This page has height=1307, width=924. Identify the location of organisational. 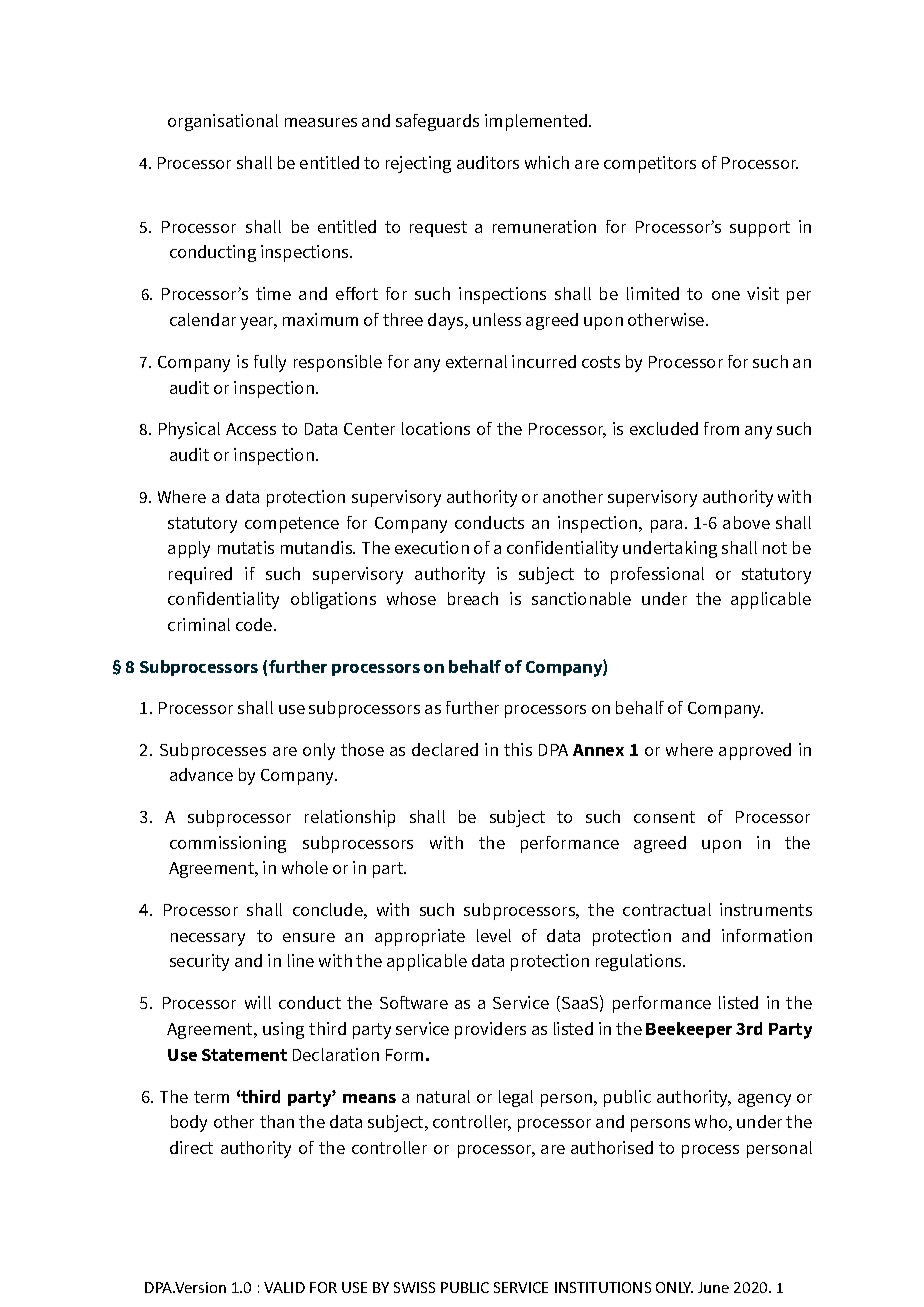
(223, 122).
